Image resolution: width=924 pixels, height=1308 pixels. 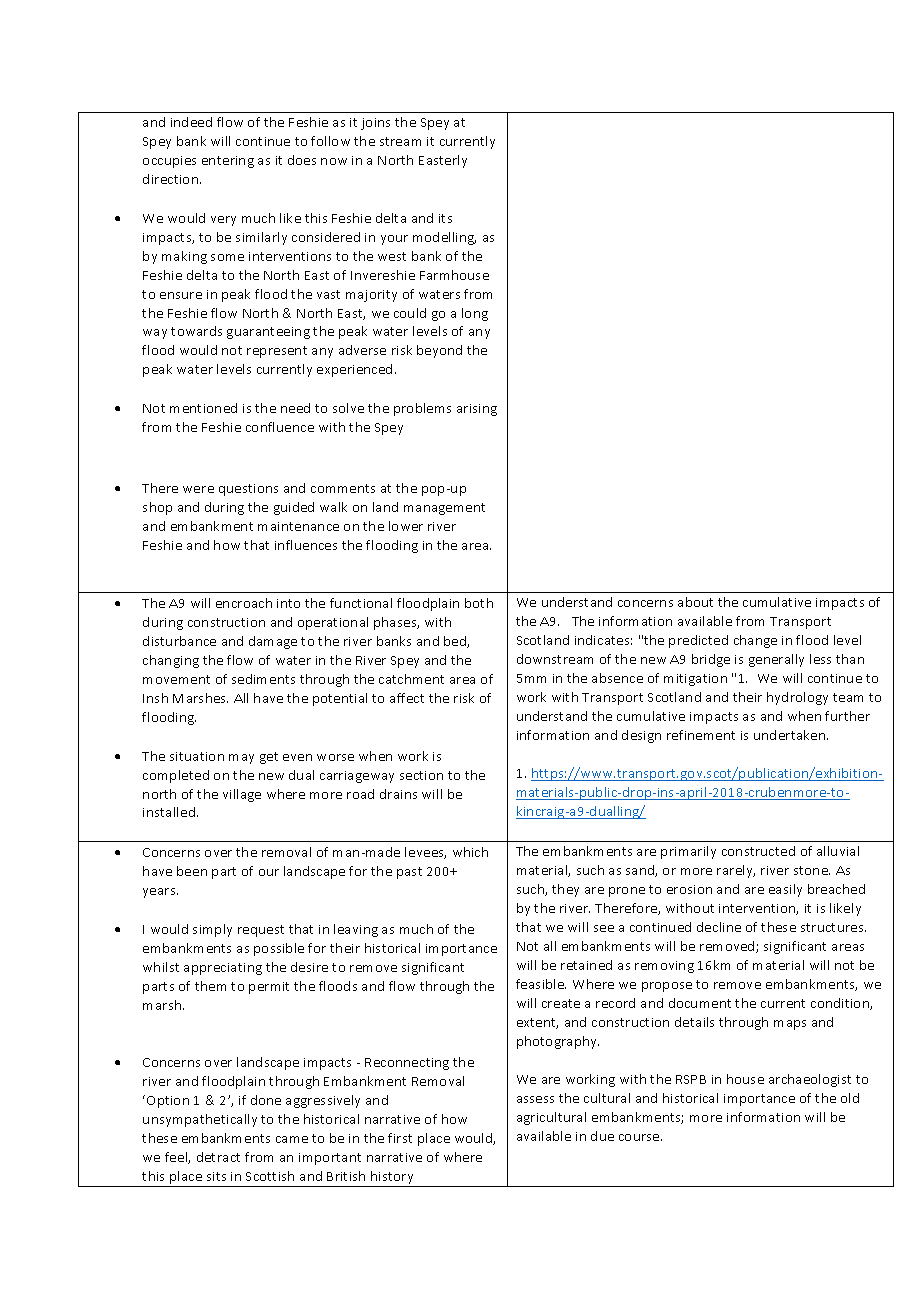 What do you see at coordinates (218, 1157) in the screenshot?
I see `detract` at bounding box center [218, 1157].
